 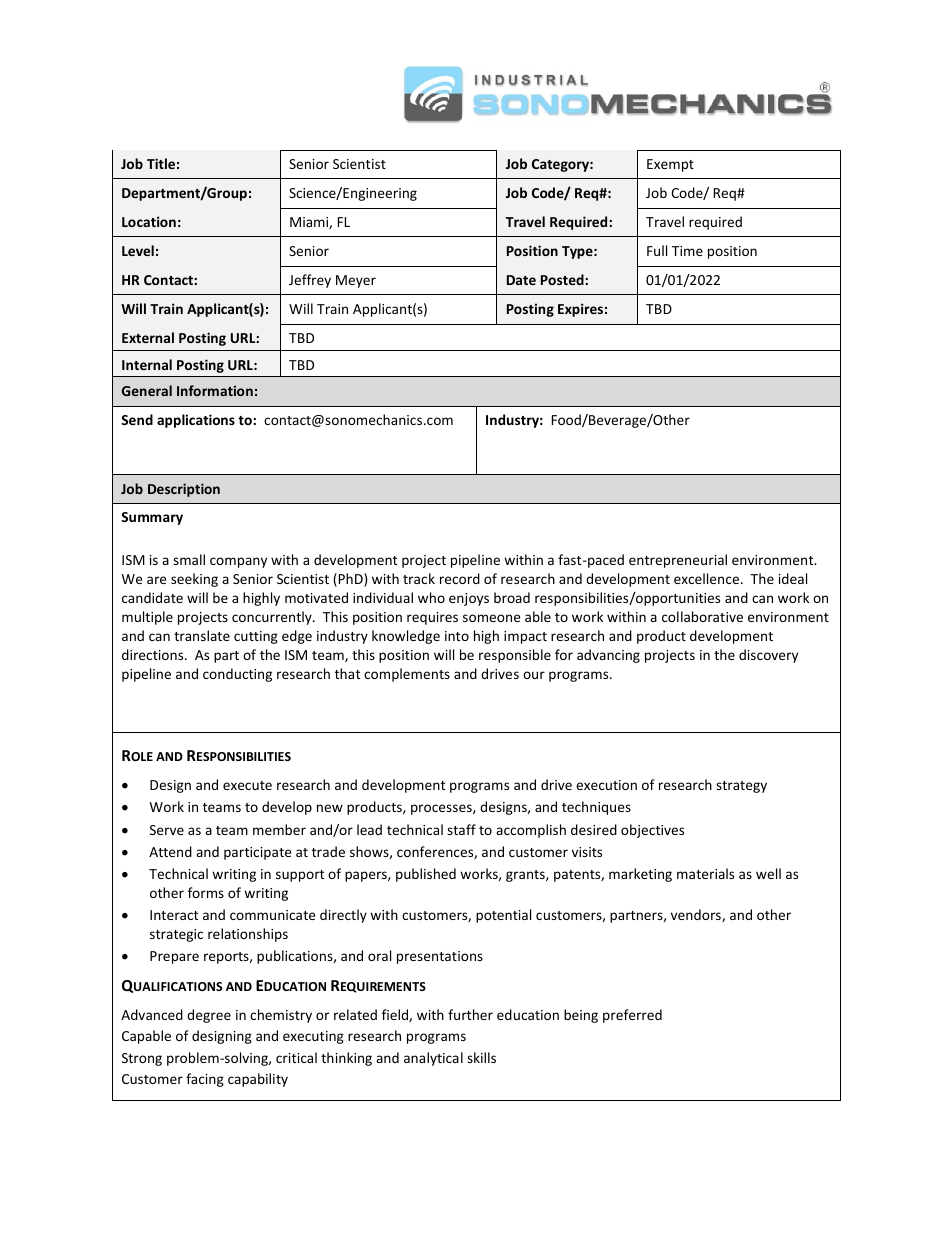 I want to click on Posted, so click(x=563, y=279).
